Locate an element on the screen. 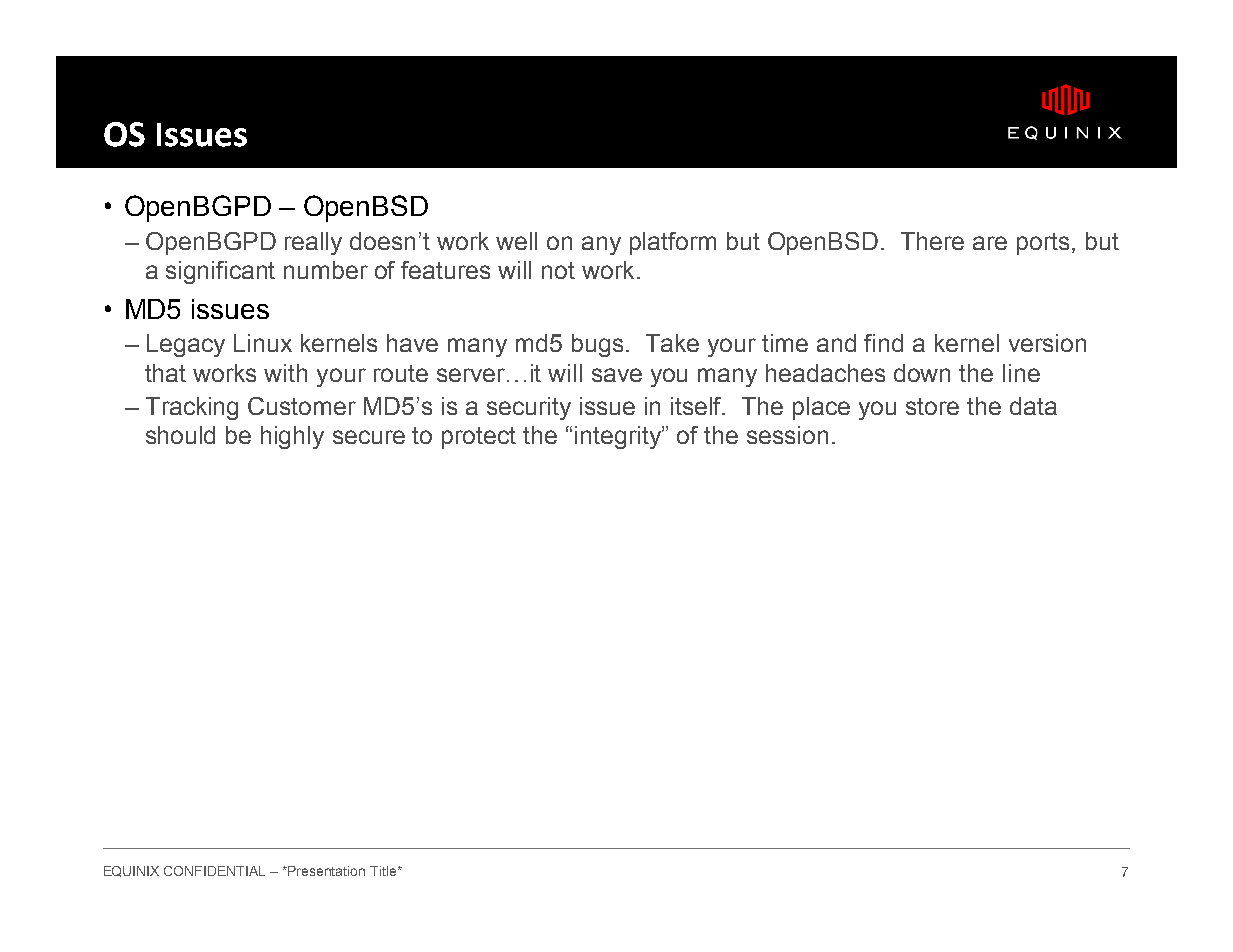  number is located at coordinates (326, 270).
